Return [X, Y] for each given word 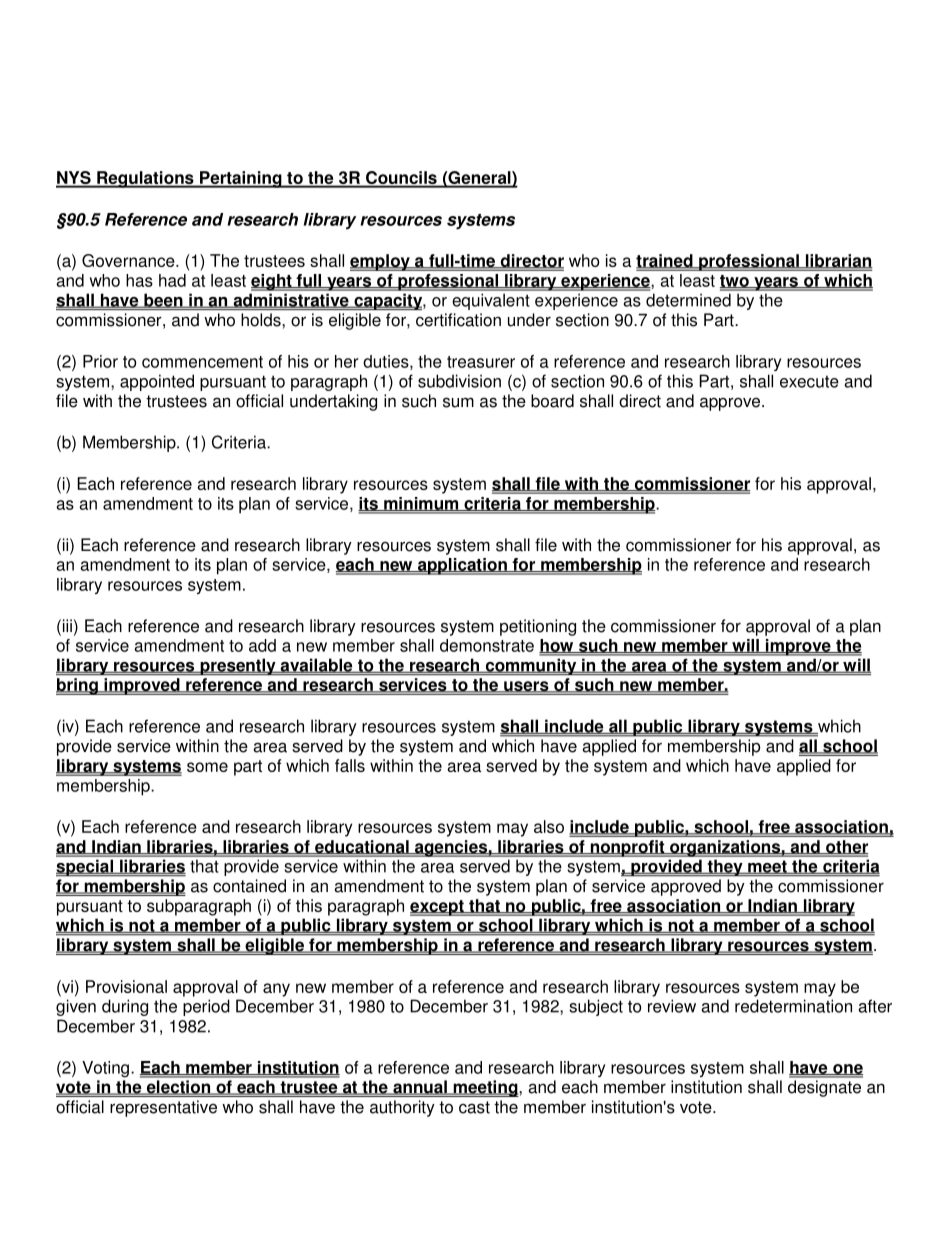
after [875, 1006]
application [462, 566]
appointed [157, 382]
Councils [401, 179]
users [526, 687]
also [549, 826]
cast [474, 1107]
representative [163, 1108]
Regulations [145, 179]
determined [688, 300]
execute [809, 382]
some [207, 767]
